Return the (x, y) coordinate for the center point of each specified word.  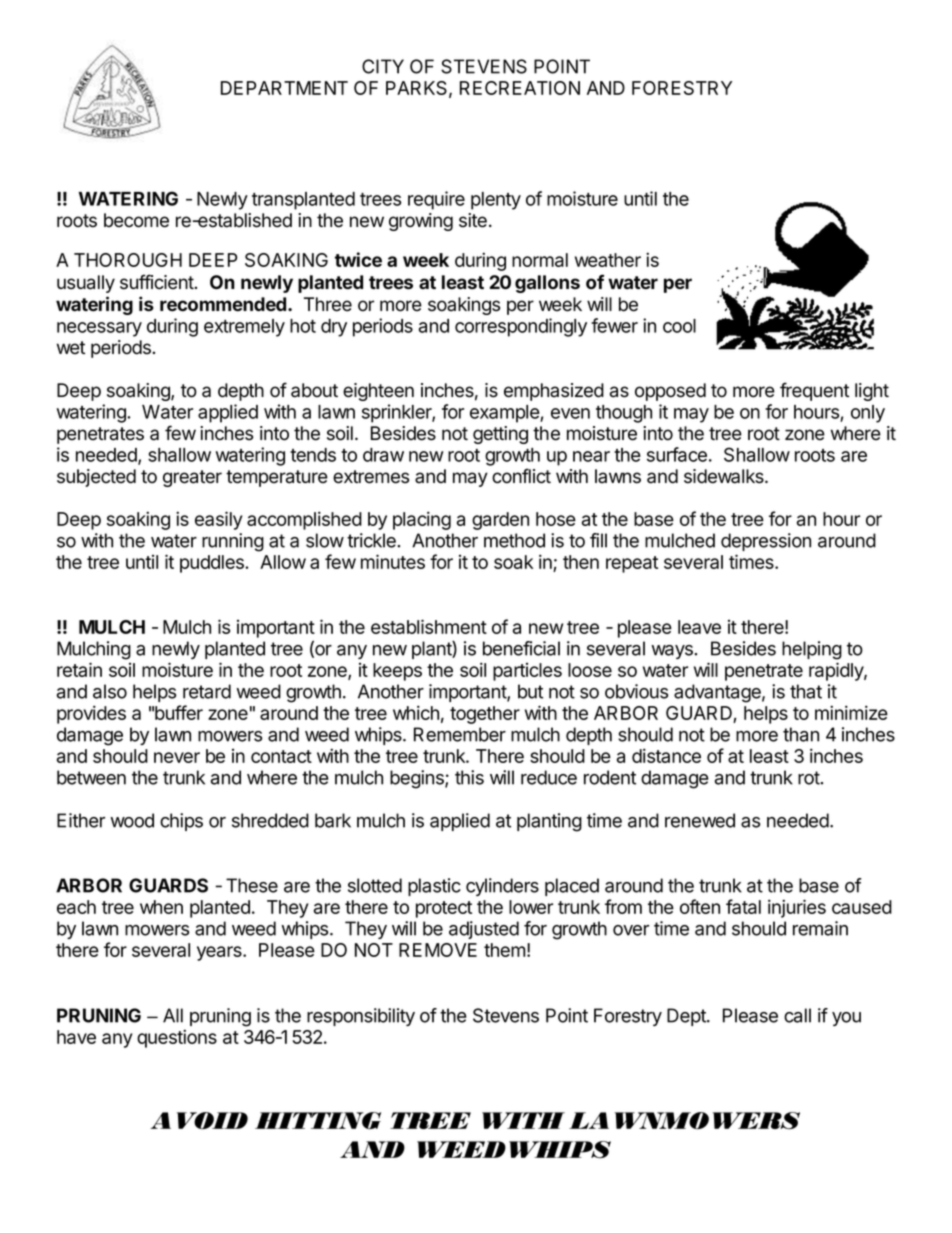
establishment (429, 626)
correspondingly (521, 327)
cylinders (502, 887)
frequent (814, 391)
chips (181, 822)
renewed (700, 820)
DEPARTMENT (284, 88)
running (233, 542)
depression (766, 542)
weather (608, 260)
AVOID (199, 1121)
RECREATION (520, 88)
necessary (99, 329)
